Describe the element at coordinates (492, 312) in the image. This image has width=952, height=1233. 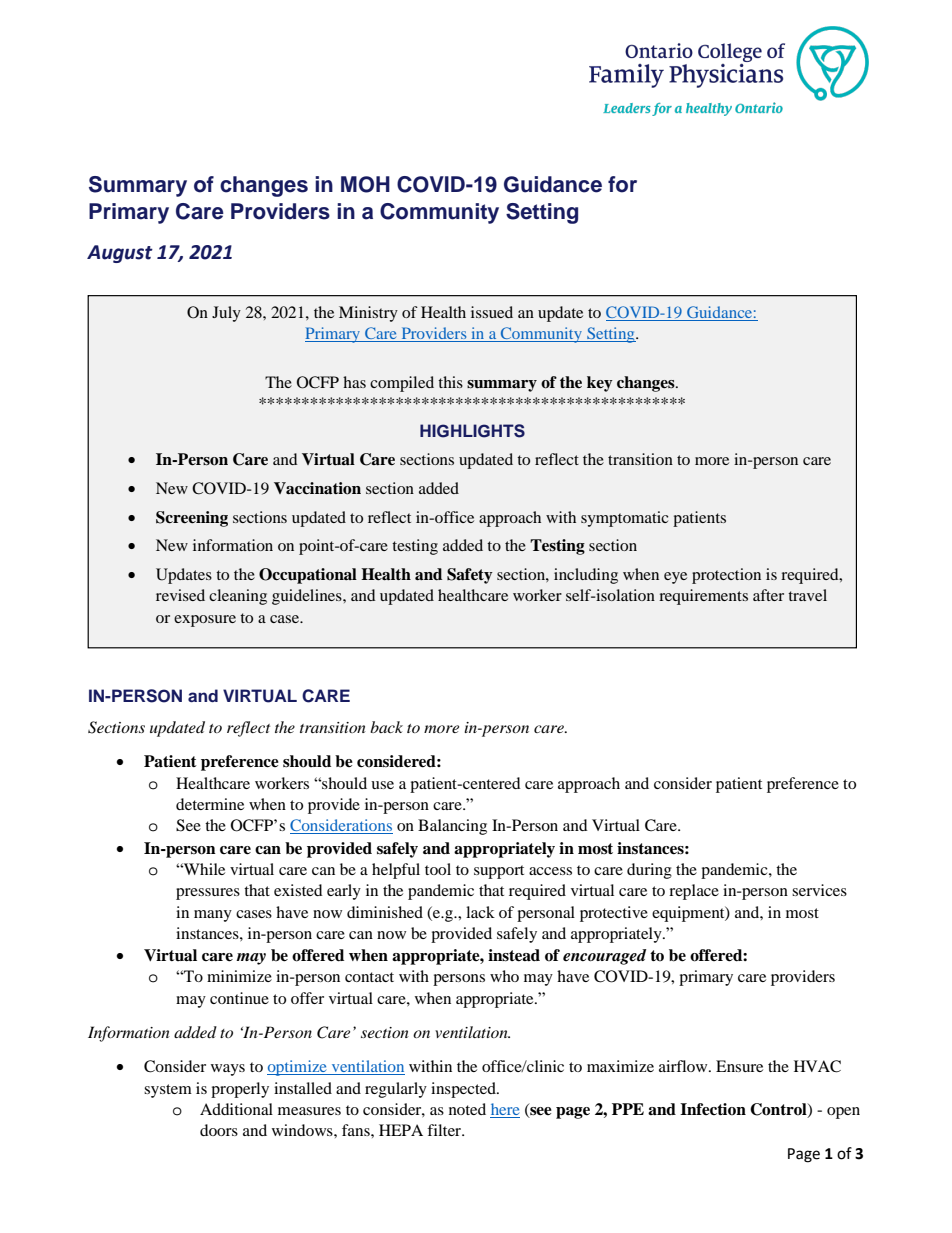
I see `issued` at that location.
